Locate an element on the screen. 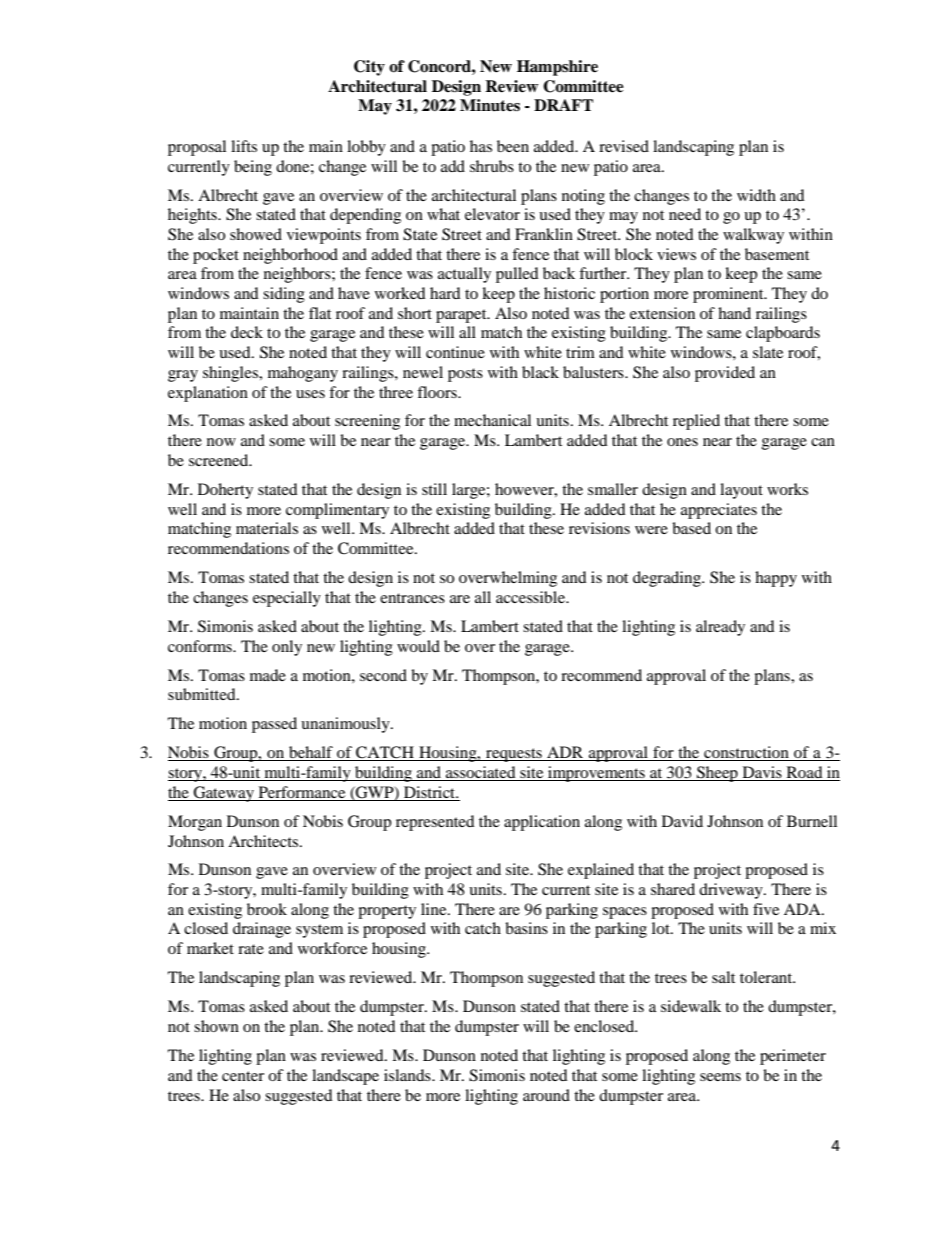  around is located at coordinates (546, 1095).
